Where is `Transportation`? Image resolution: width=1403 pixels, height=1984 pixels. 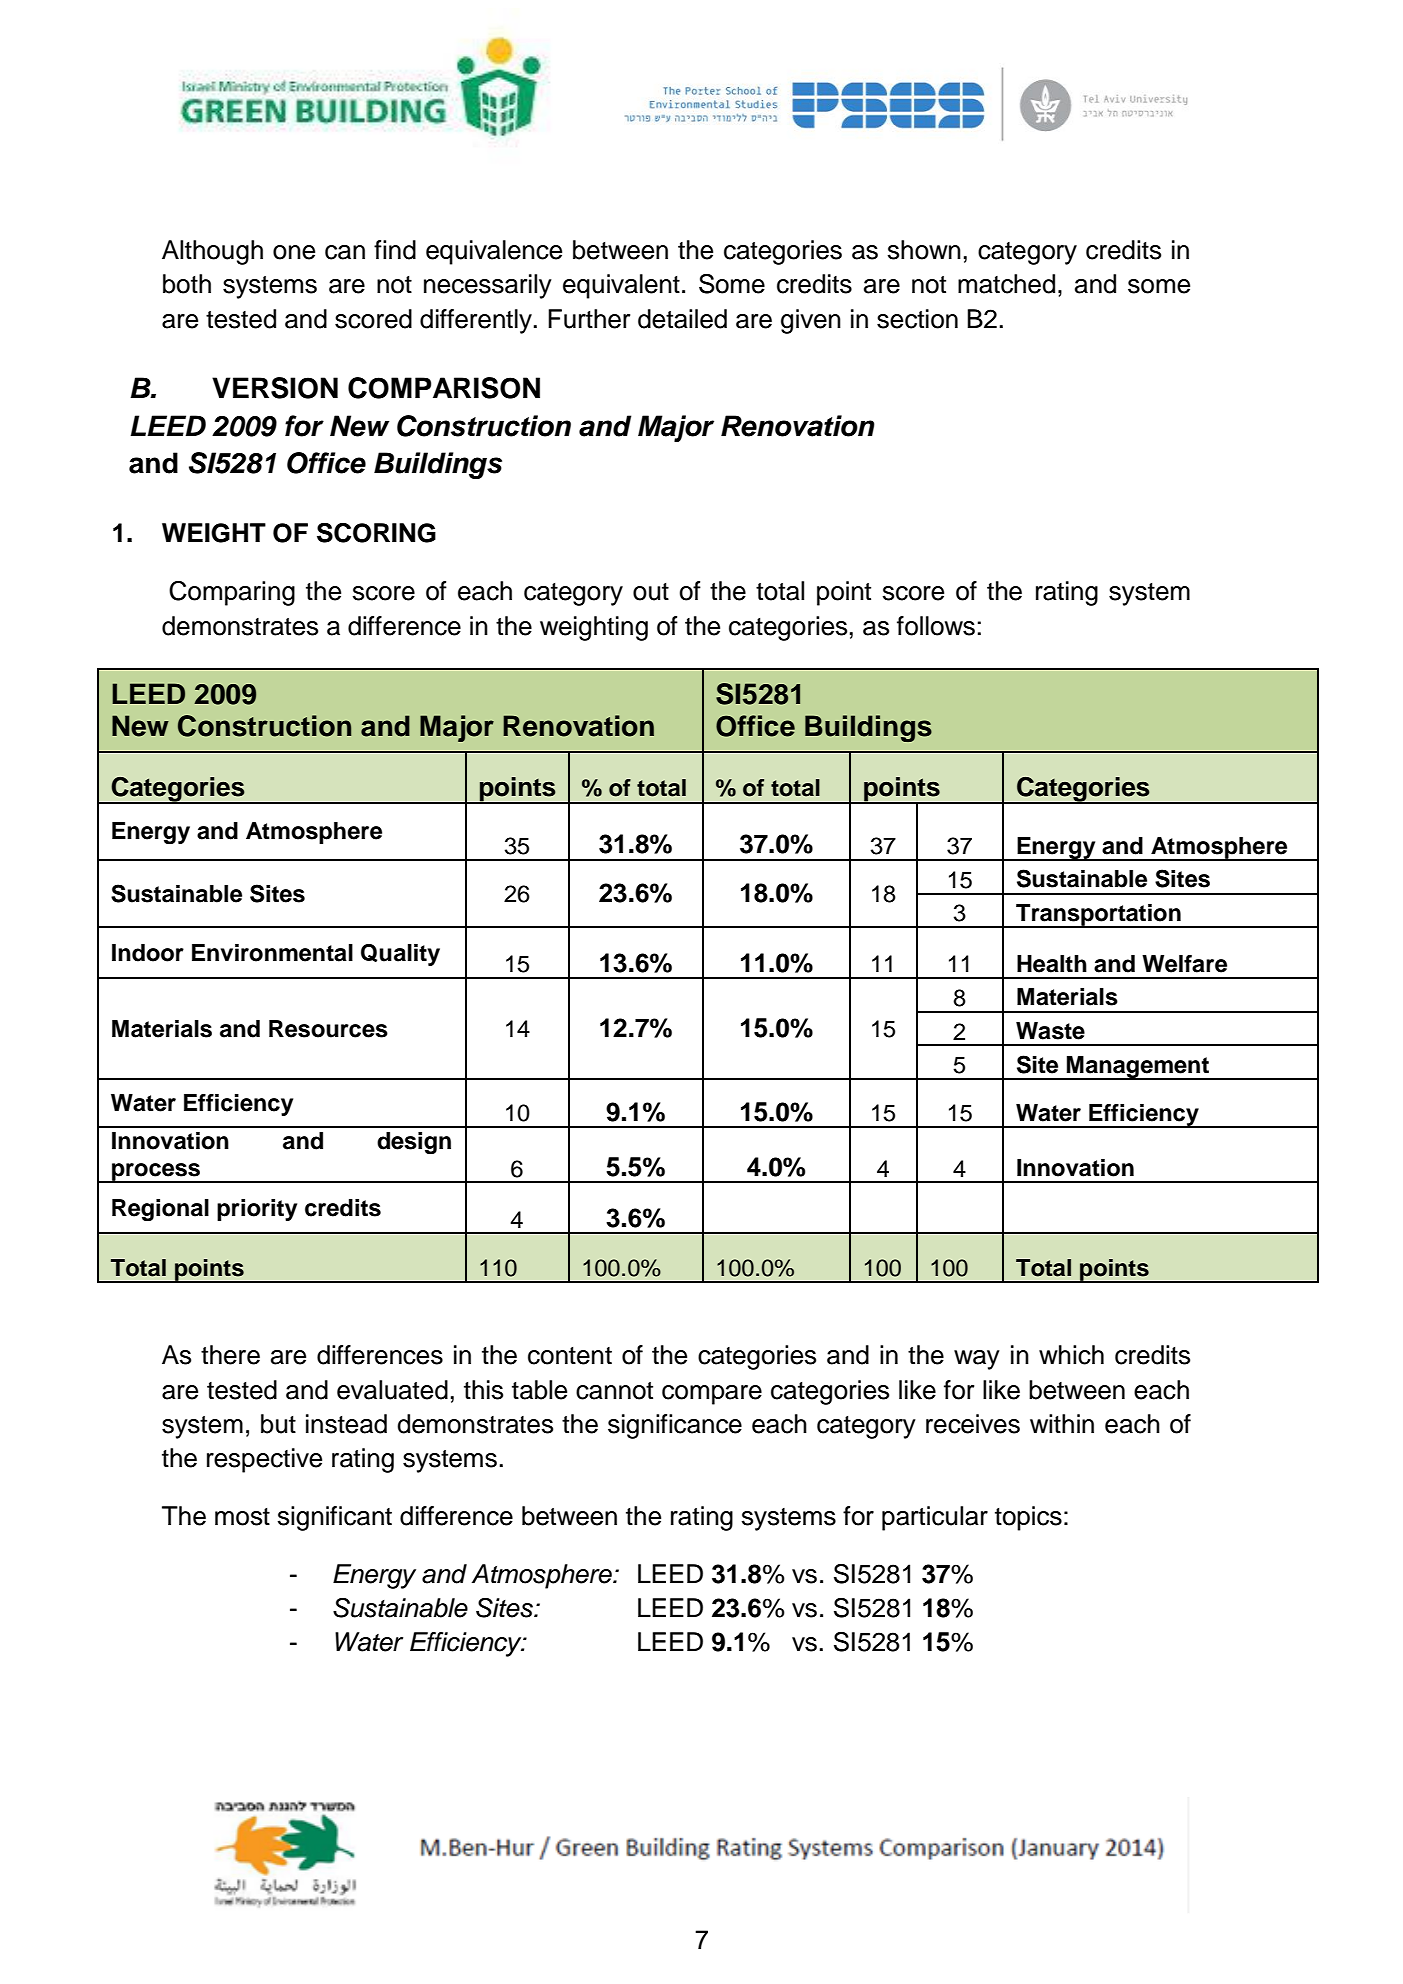
Transportation is located at coordinates (1098, 916).
